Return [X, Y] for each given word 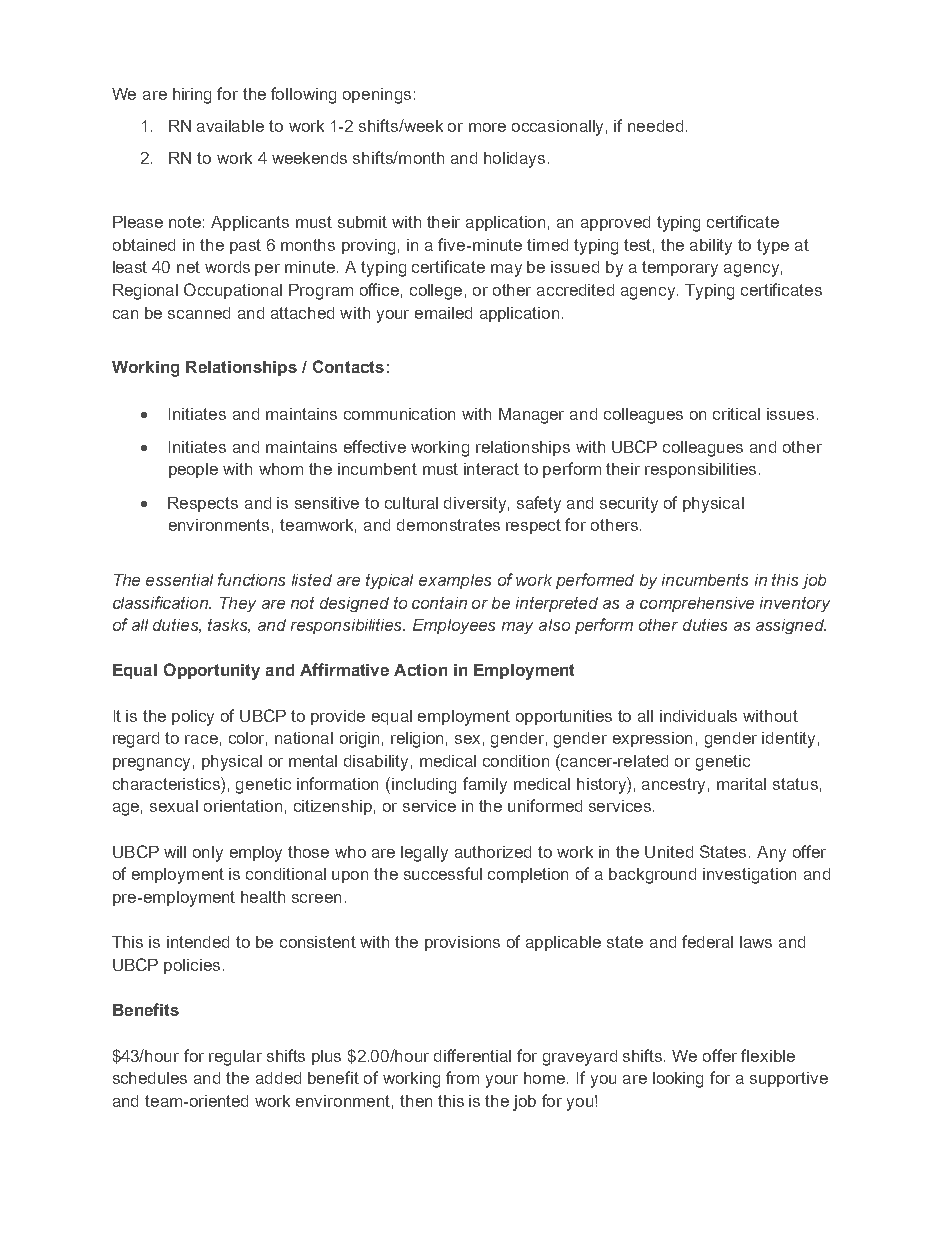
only [208, 854]
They [238, 604]
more [487, 127]
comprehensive [697, 604]
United [669, 852]
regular [235, 1058]
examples [455, 581]
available [230, 126]
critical [736, 414]
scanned [199, 313]
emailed [443, 313]
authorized [493, 852]
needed [655, 126]
